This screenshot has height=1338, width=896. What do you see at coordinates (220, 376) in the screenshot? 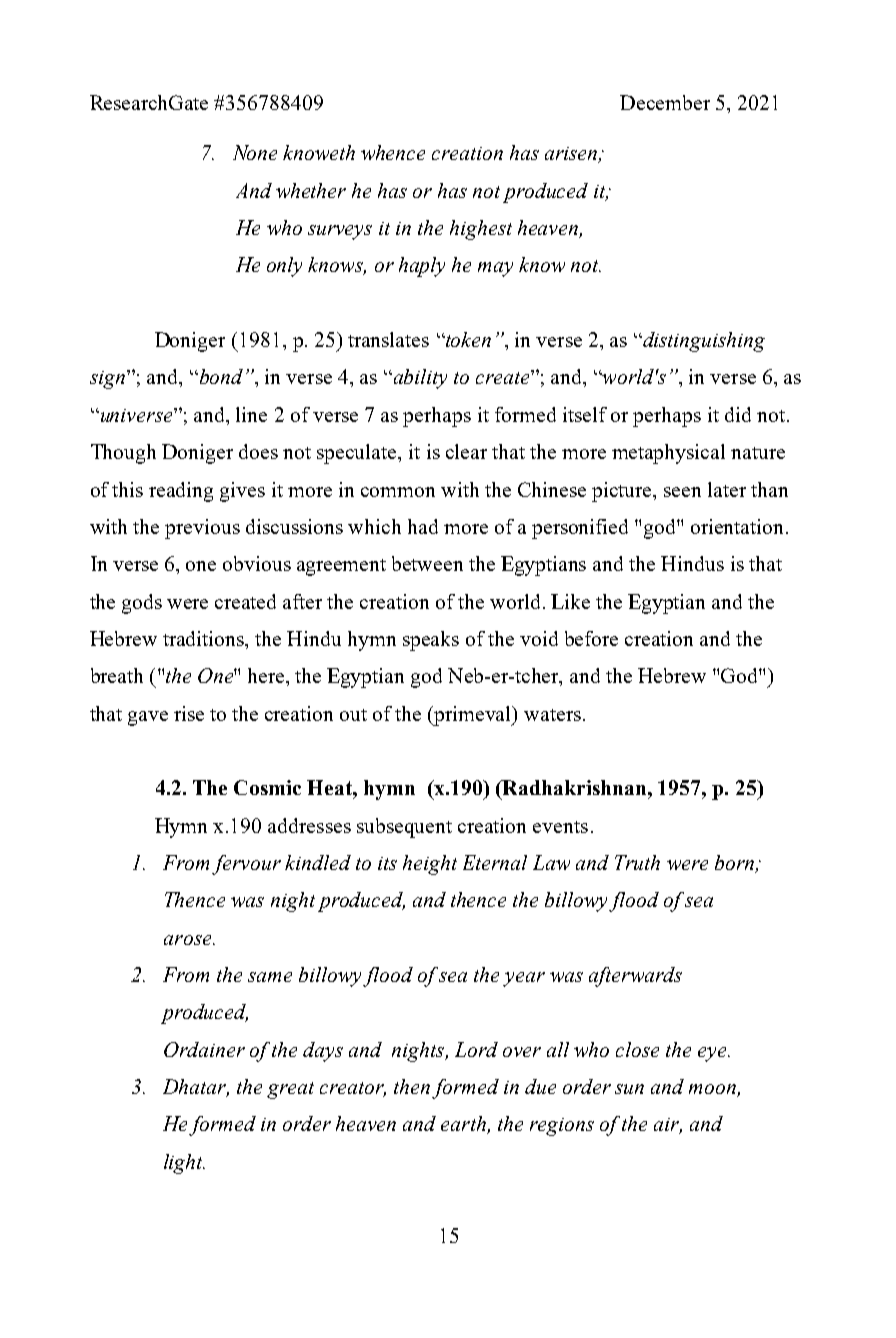
I see `bond` at bounding box center [220, 376].
